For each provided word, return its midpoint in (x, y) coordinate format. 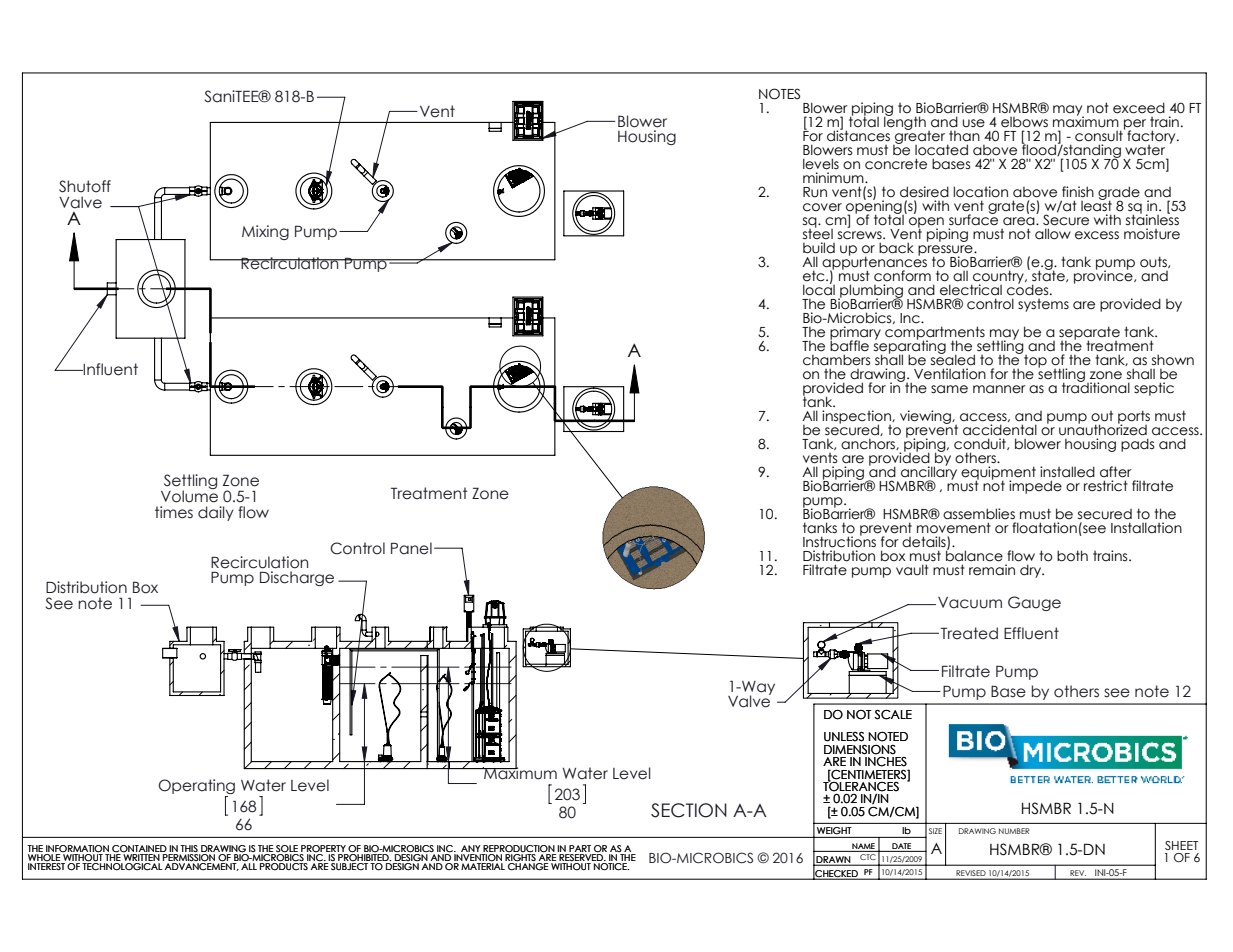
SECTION (689, 810)
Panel (411, 548)
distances (858, 135)
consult (1100, 135)
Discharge (297, 578)
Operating (196, 786)
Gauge (1034, 603)
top (1034, 360)
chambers (837, 360)
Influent (110, 369)
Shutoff (85, 186)
